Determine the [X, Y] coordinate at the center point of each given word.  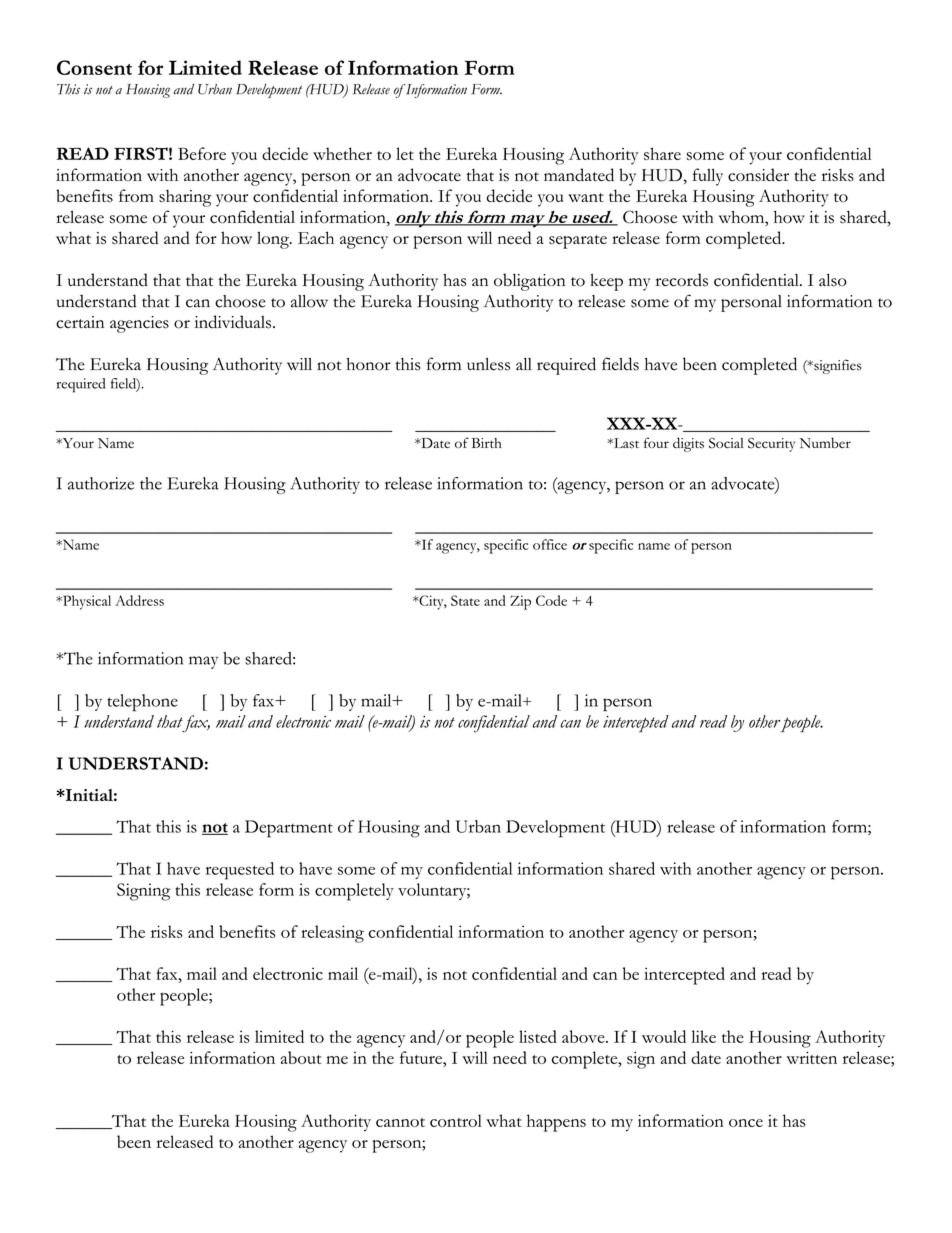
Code [551, 600]
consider [758, 175]
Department [289, 829]
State [465, 600]
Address [139, 600]
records [682, 280]
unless [488, 364]
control [456, 1120]
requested [240, 871]
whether [342, 153]
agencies [139, 324]
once [746, 1123]
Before [202, 153]
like [703, 1036]
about [301, 1057]
